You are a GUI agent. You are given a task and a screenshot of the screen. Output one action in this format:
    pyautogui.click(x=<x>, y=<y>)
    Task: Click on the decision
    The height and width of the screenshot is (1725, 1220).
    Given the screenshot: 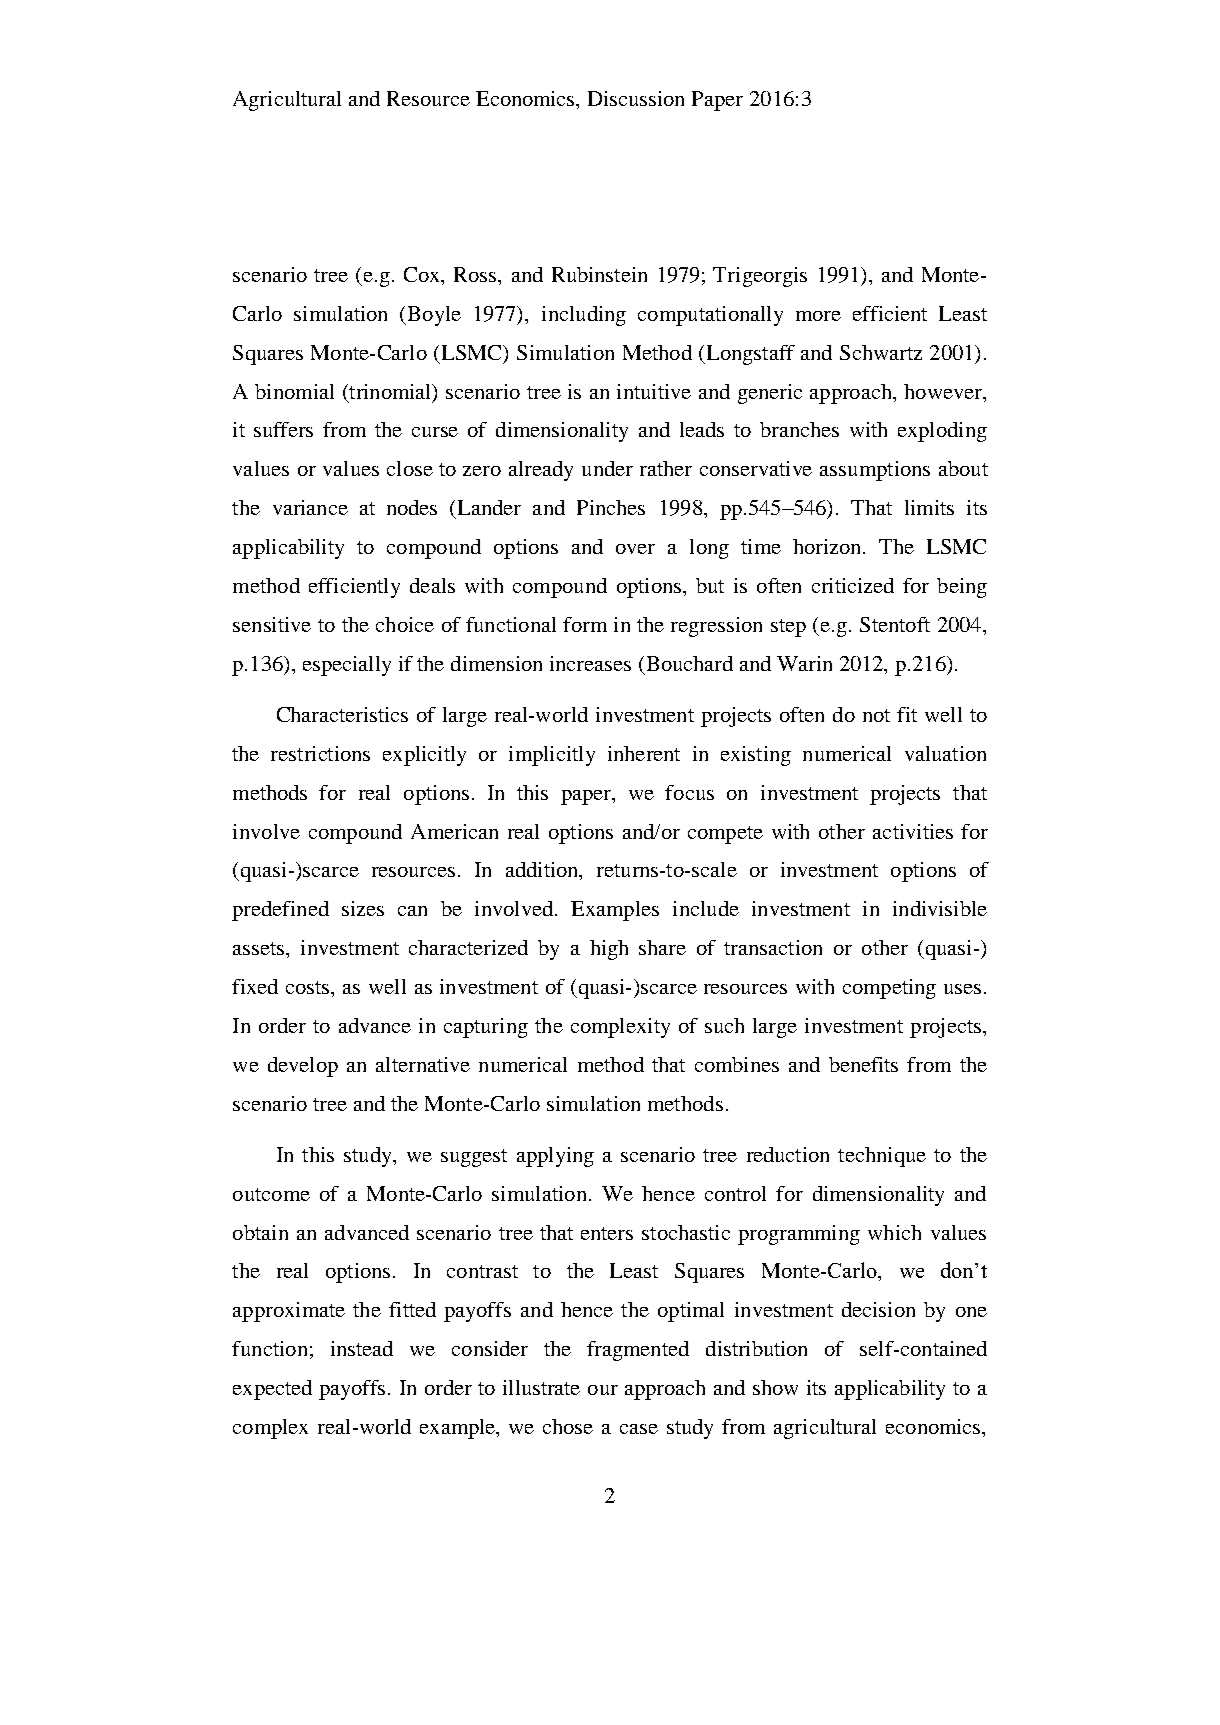 What is the action you would take?
    pyautogui.click(x=878, y=1309)
